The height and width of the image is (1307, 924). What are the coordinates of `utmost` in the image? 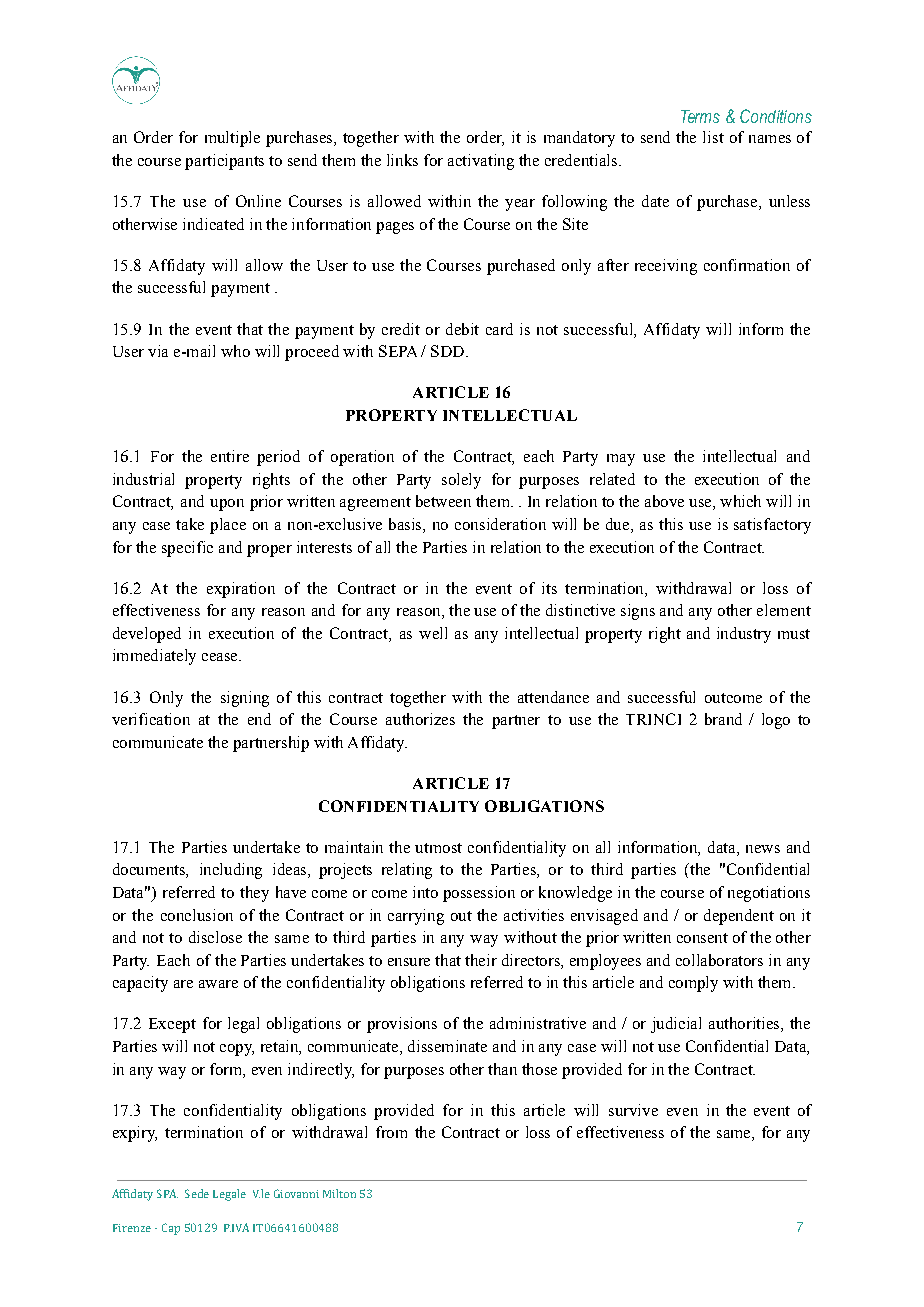 It's located at (438, 848).
